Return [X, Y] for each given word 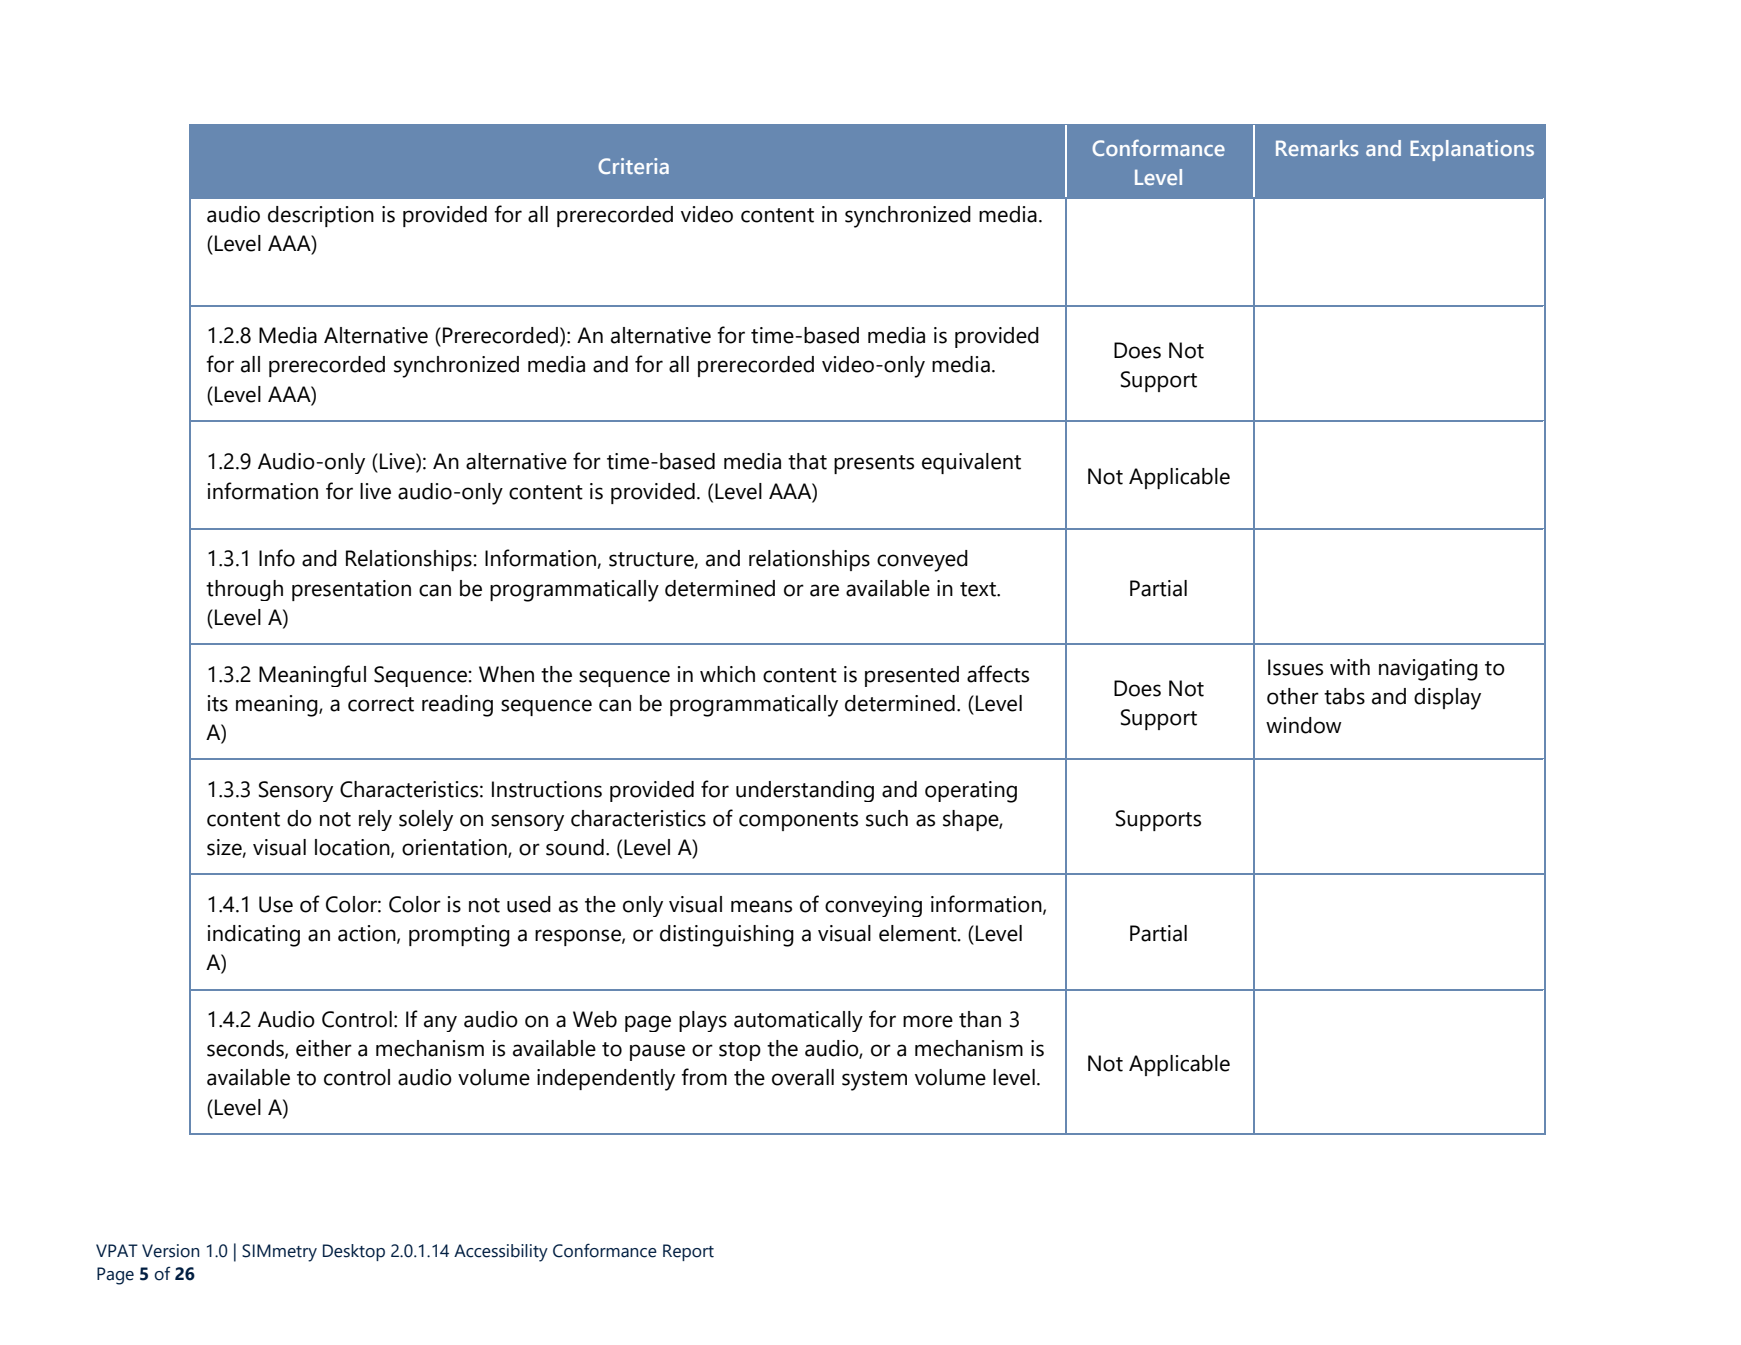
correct [381, 704]
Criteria [633, 166]
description [321, 216]
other [1293, 696]
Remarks [1317, 148]
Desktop [354, 1252]
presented [912, 676]
